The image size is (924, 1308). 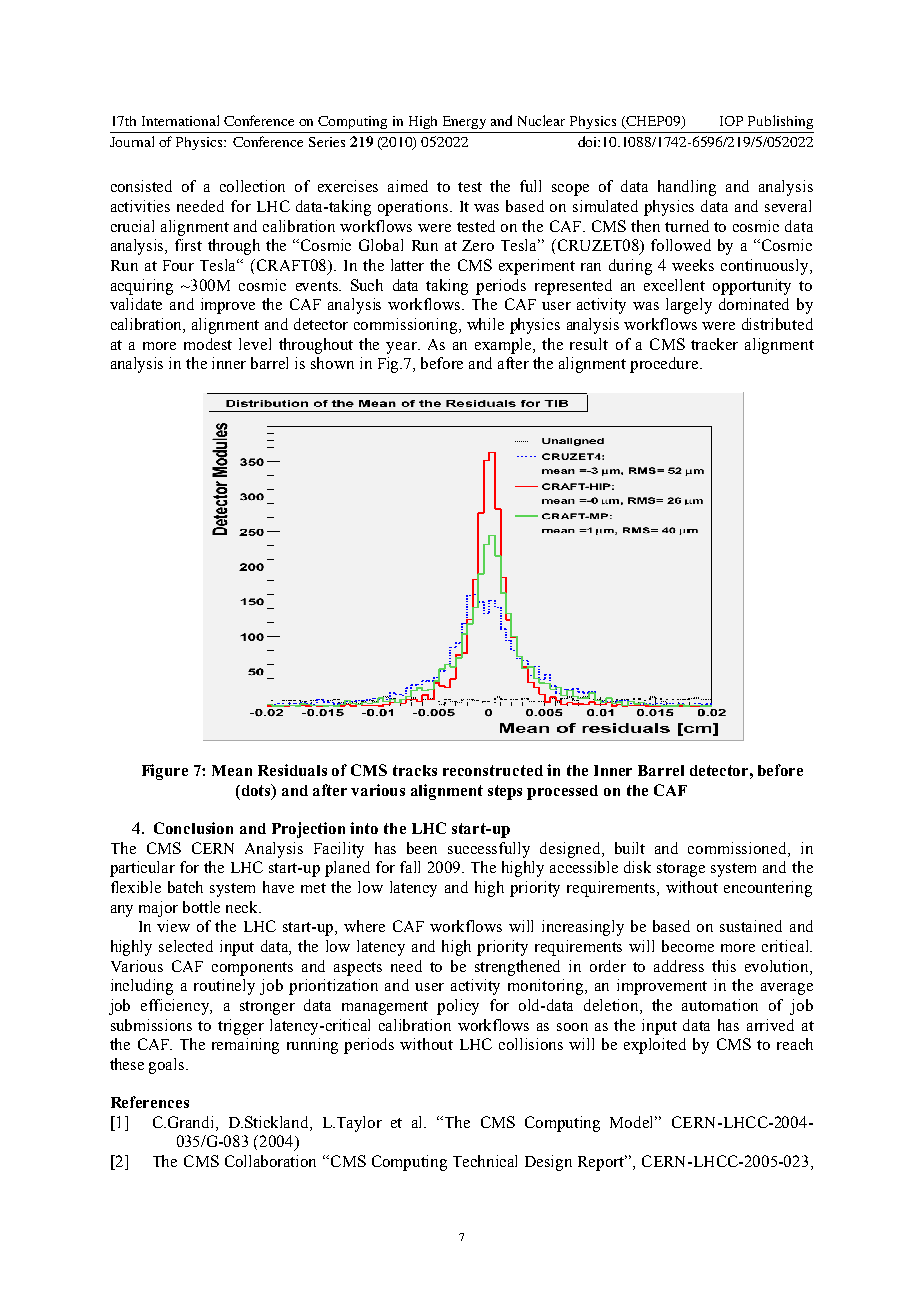 I want to click on References, so click(x=150, y=1102).
